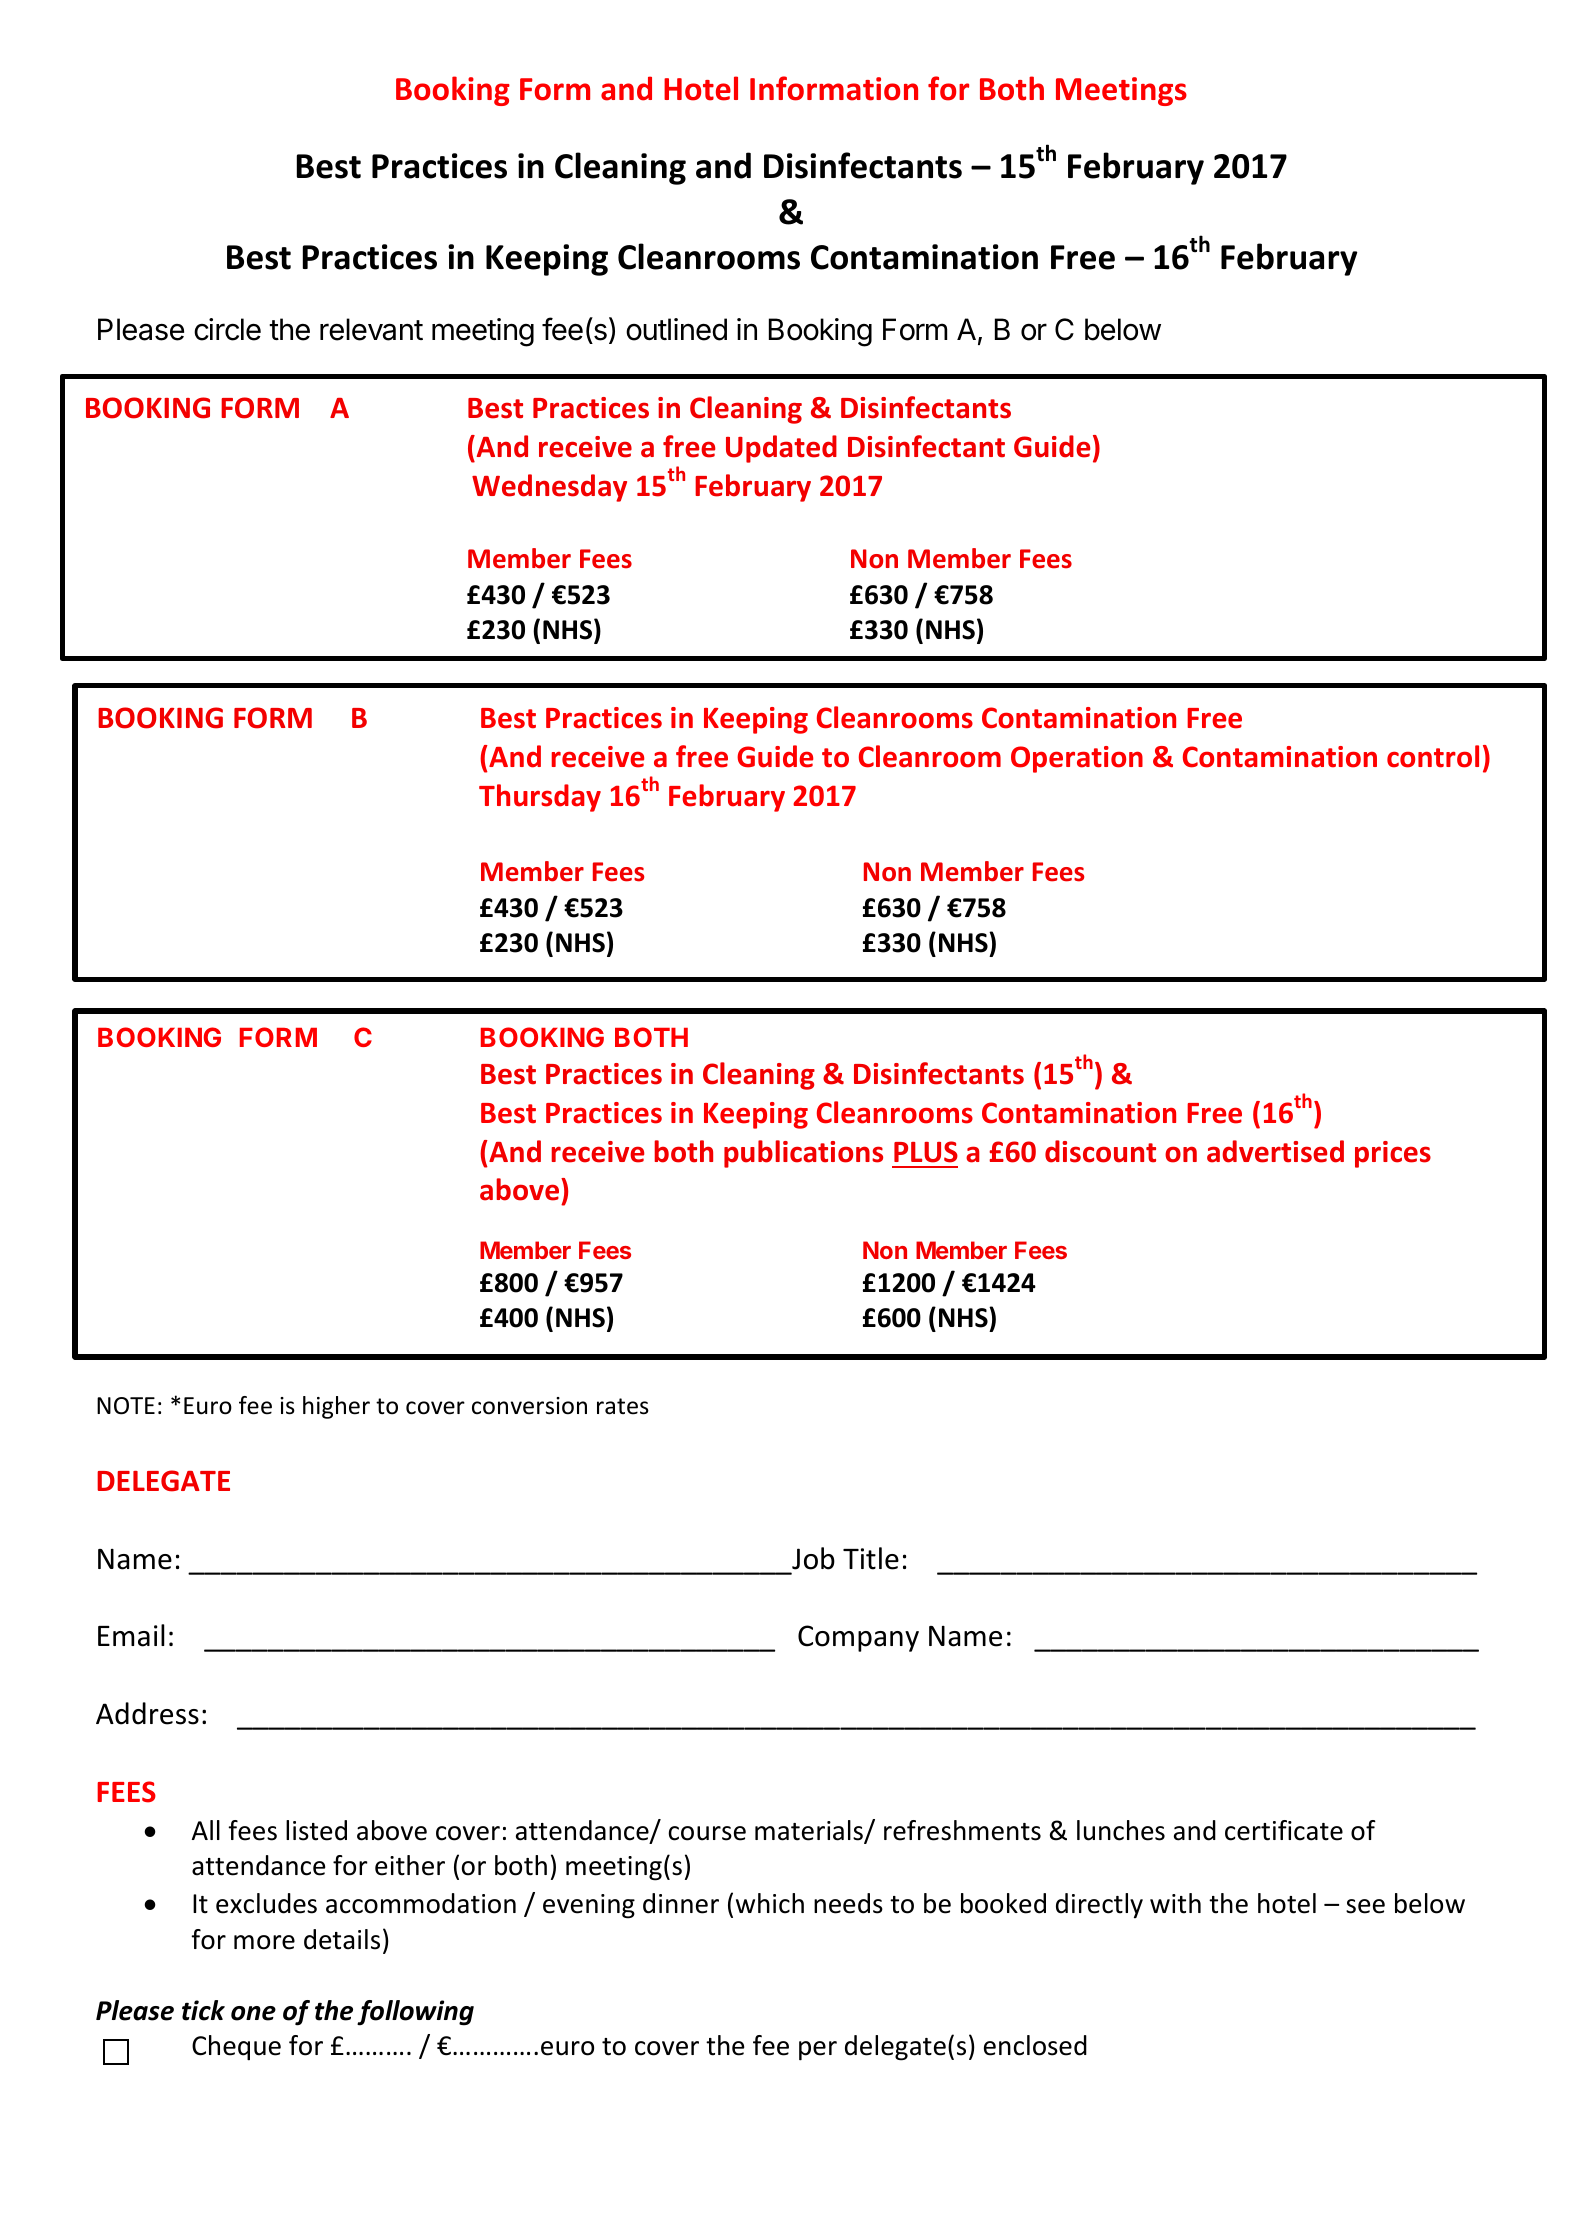  Describe the element at coordinates (781, 449) in the image. I see `Updated` at that location.
